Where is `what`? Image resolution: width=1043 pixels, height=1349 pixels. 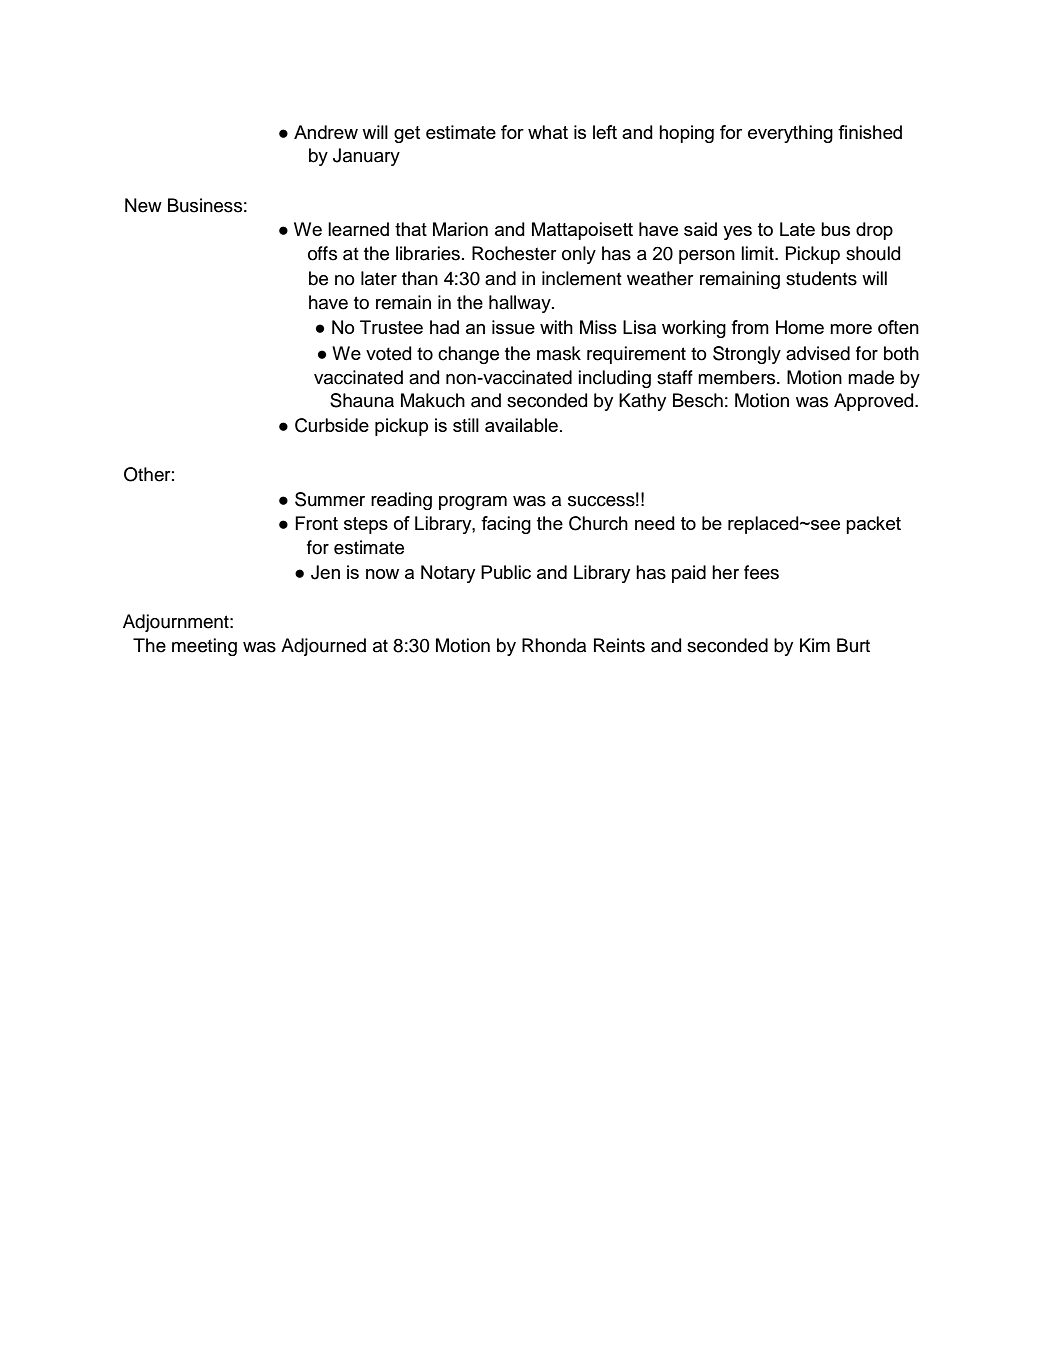
what is located at coordinates (548, 132).
